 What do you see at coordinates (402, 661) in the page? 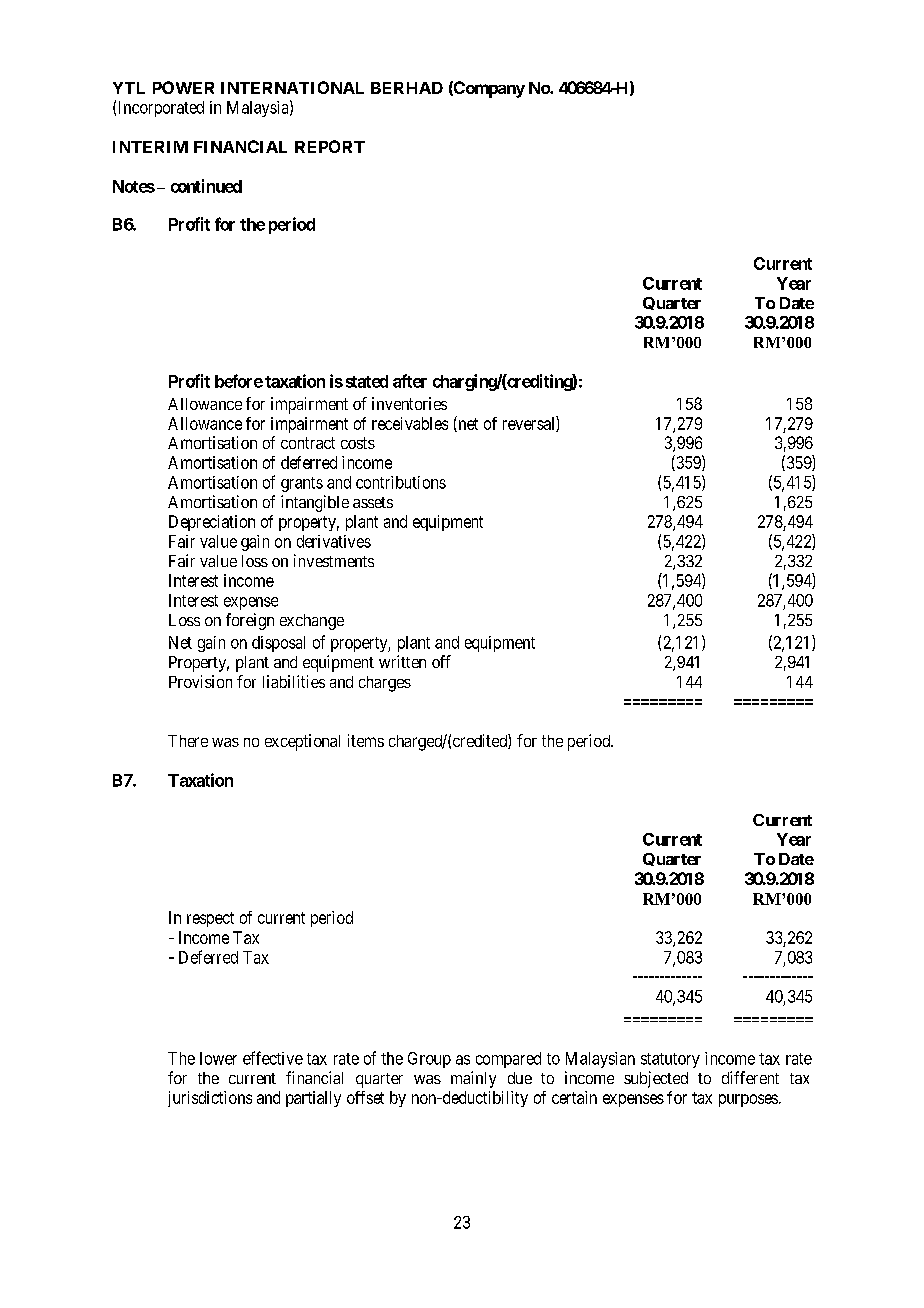
I see `written` at bounding box center [402, 661].
